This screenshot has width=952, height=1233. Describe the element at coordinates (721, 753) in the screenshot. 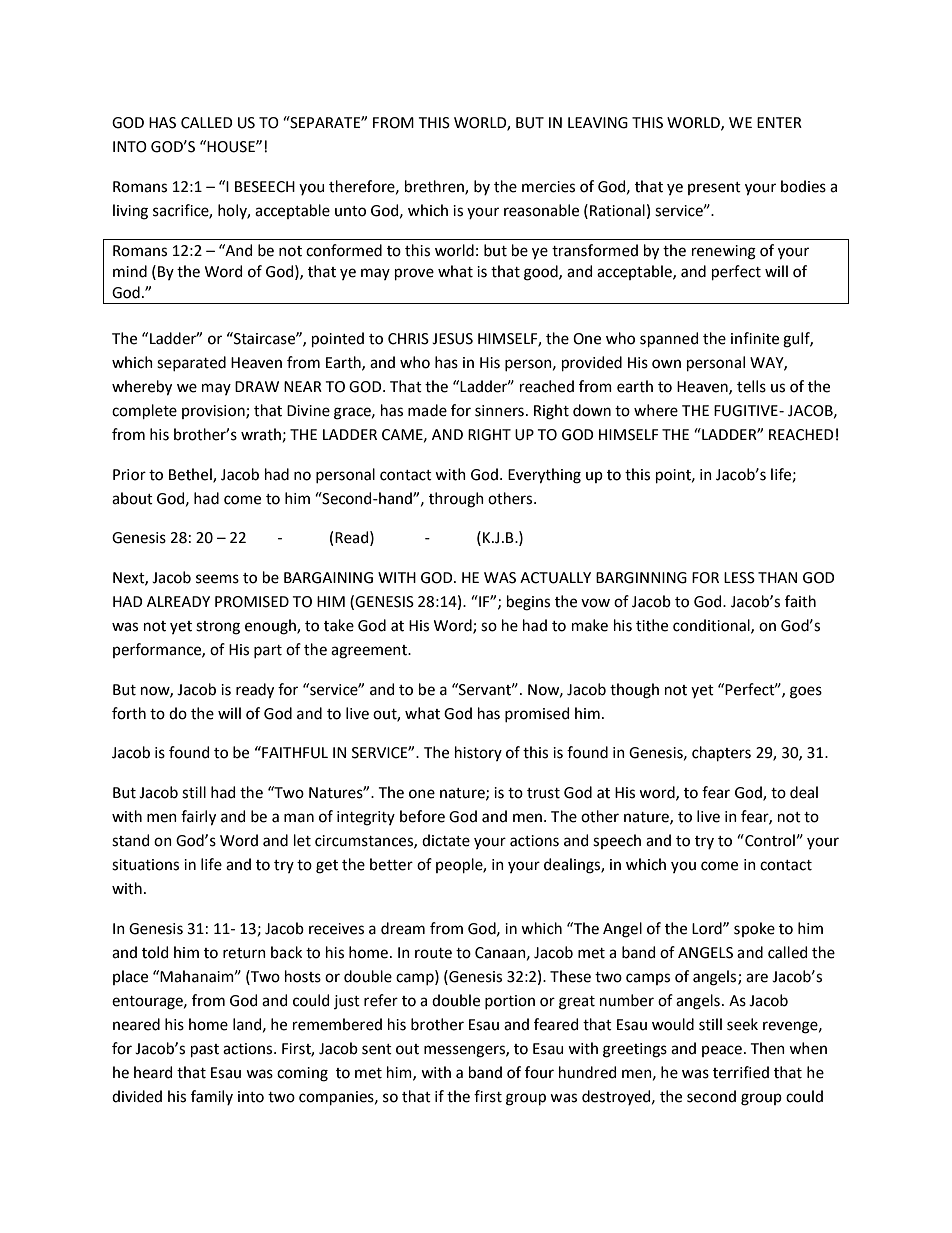

I see `chapters` at that location.
